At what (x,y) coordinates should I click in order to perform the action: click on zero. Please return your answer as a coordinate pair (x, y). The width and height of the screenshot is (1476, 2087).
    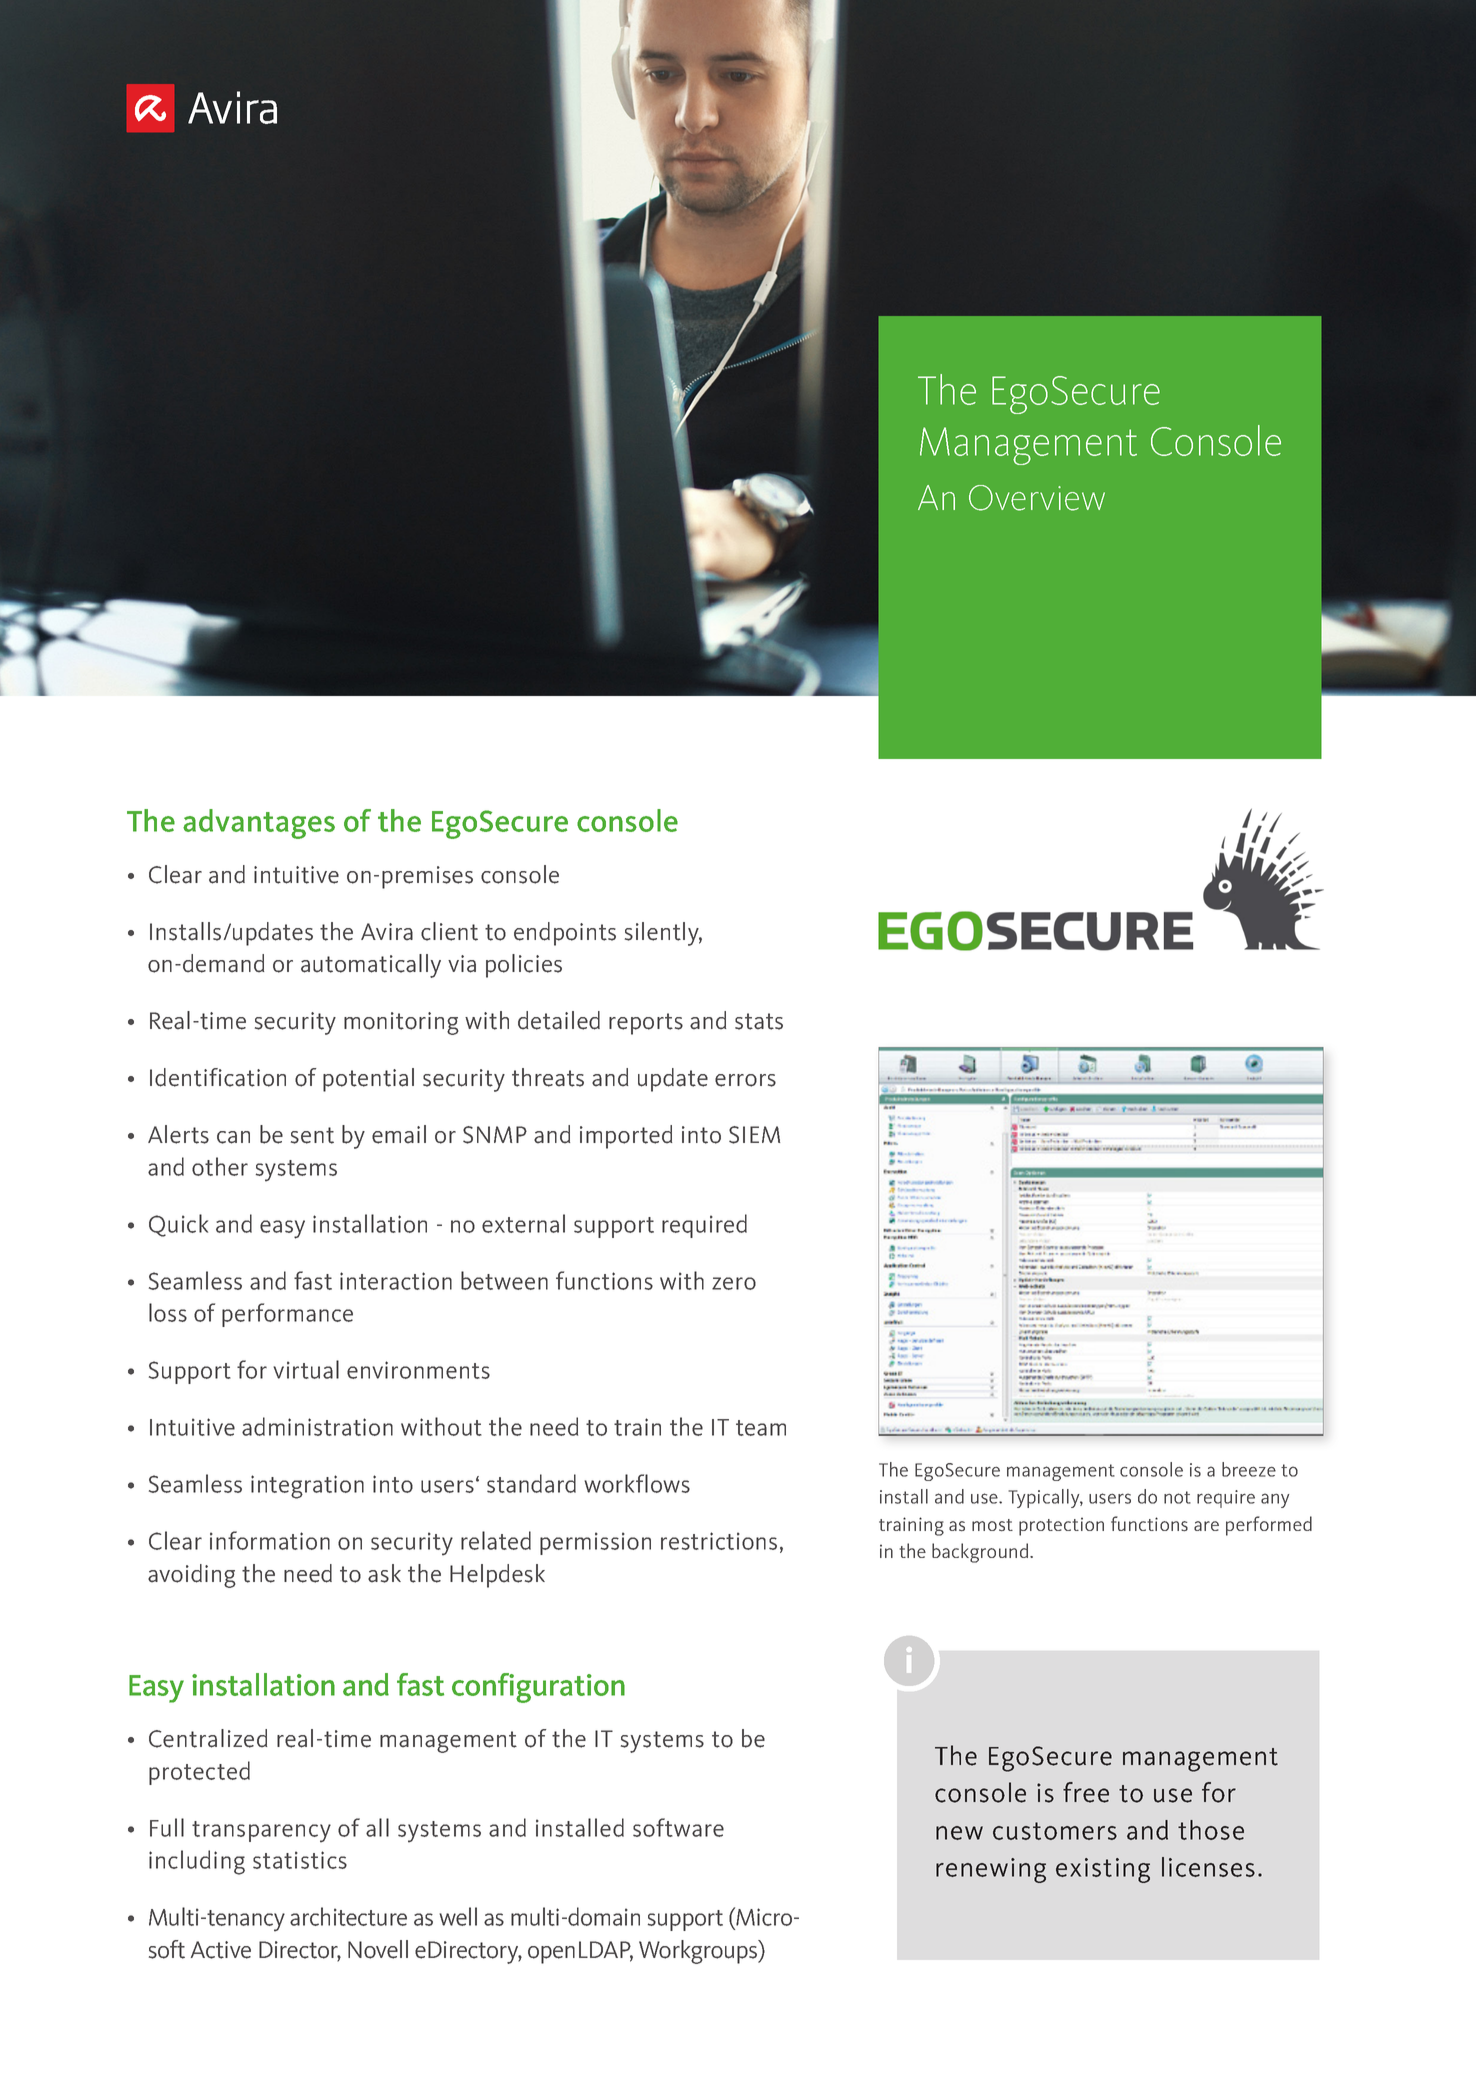
    Looking at the image, I should click on (734, 1283).
